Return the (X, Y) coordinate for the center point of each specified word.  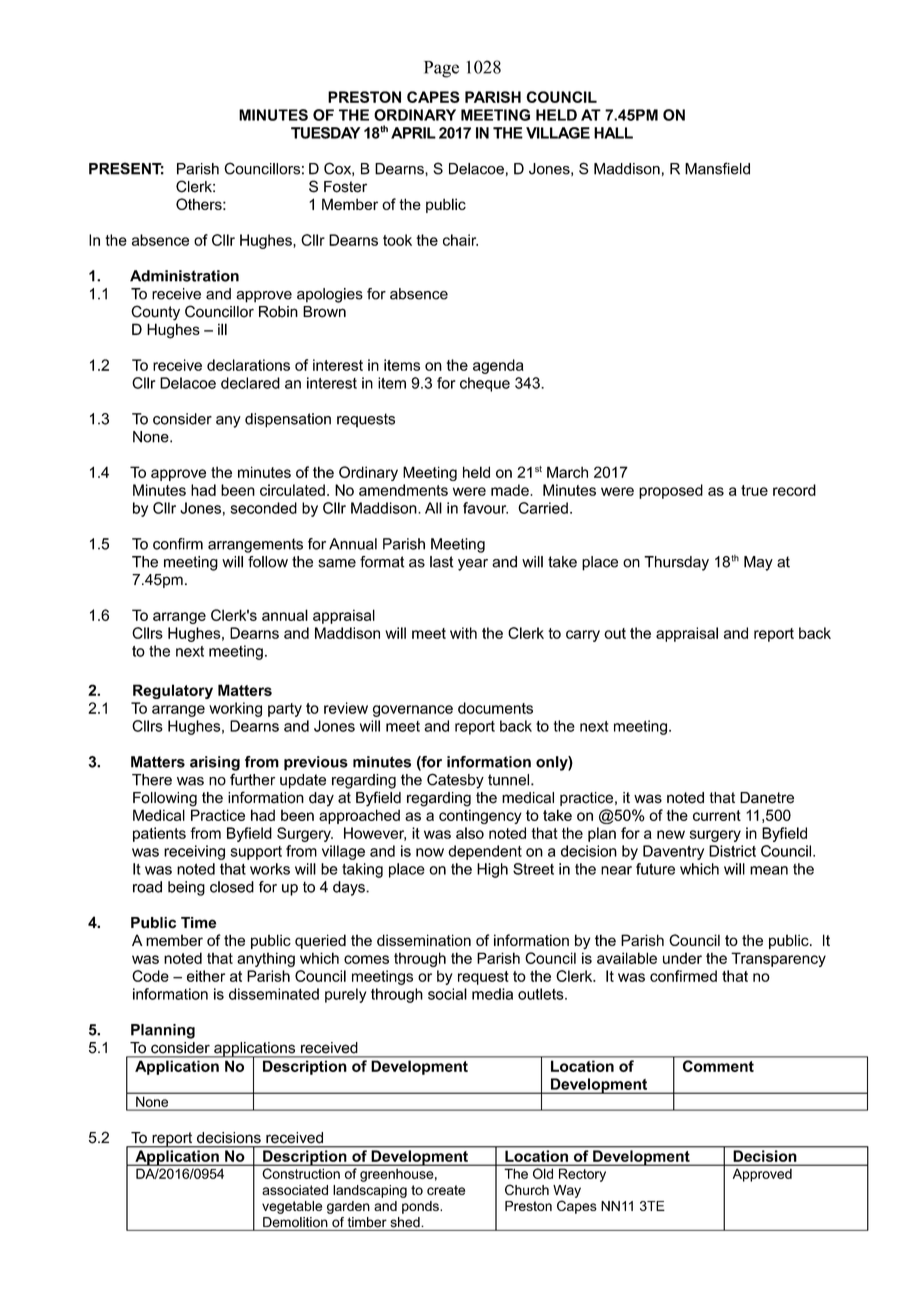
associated (295, 1190)
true (754, 490)
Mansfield (717, 168)
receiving (194, 852)
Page (441, 69)
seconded (263, 508)
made (511, 490)
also (470, 833)
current (717, 815)
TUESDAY (326, 133)
